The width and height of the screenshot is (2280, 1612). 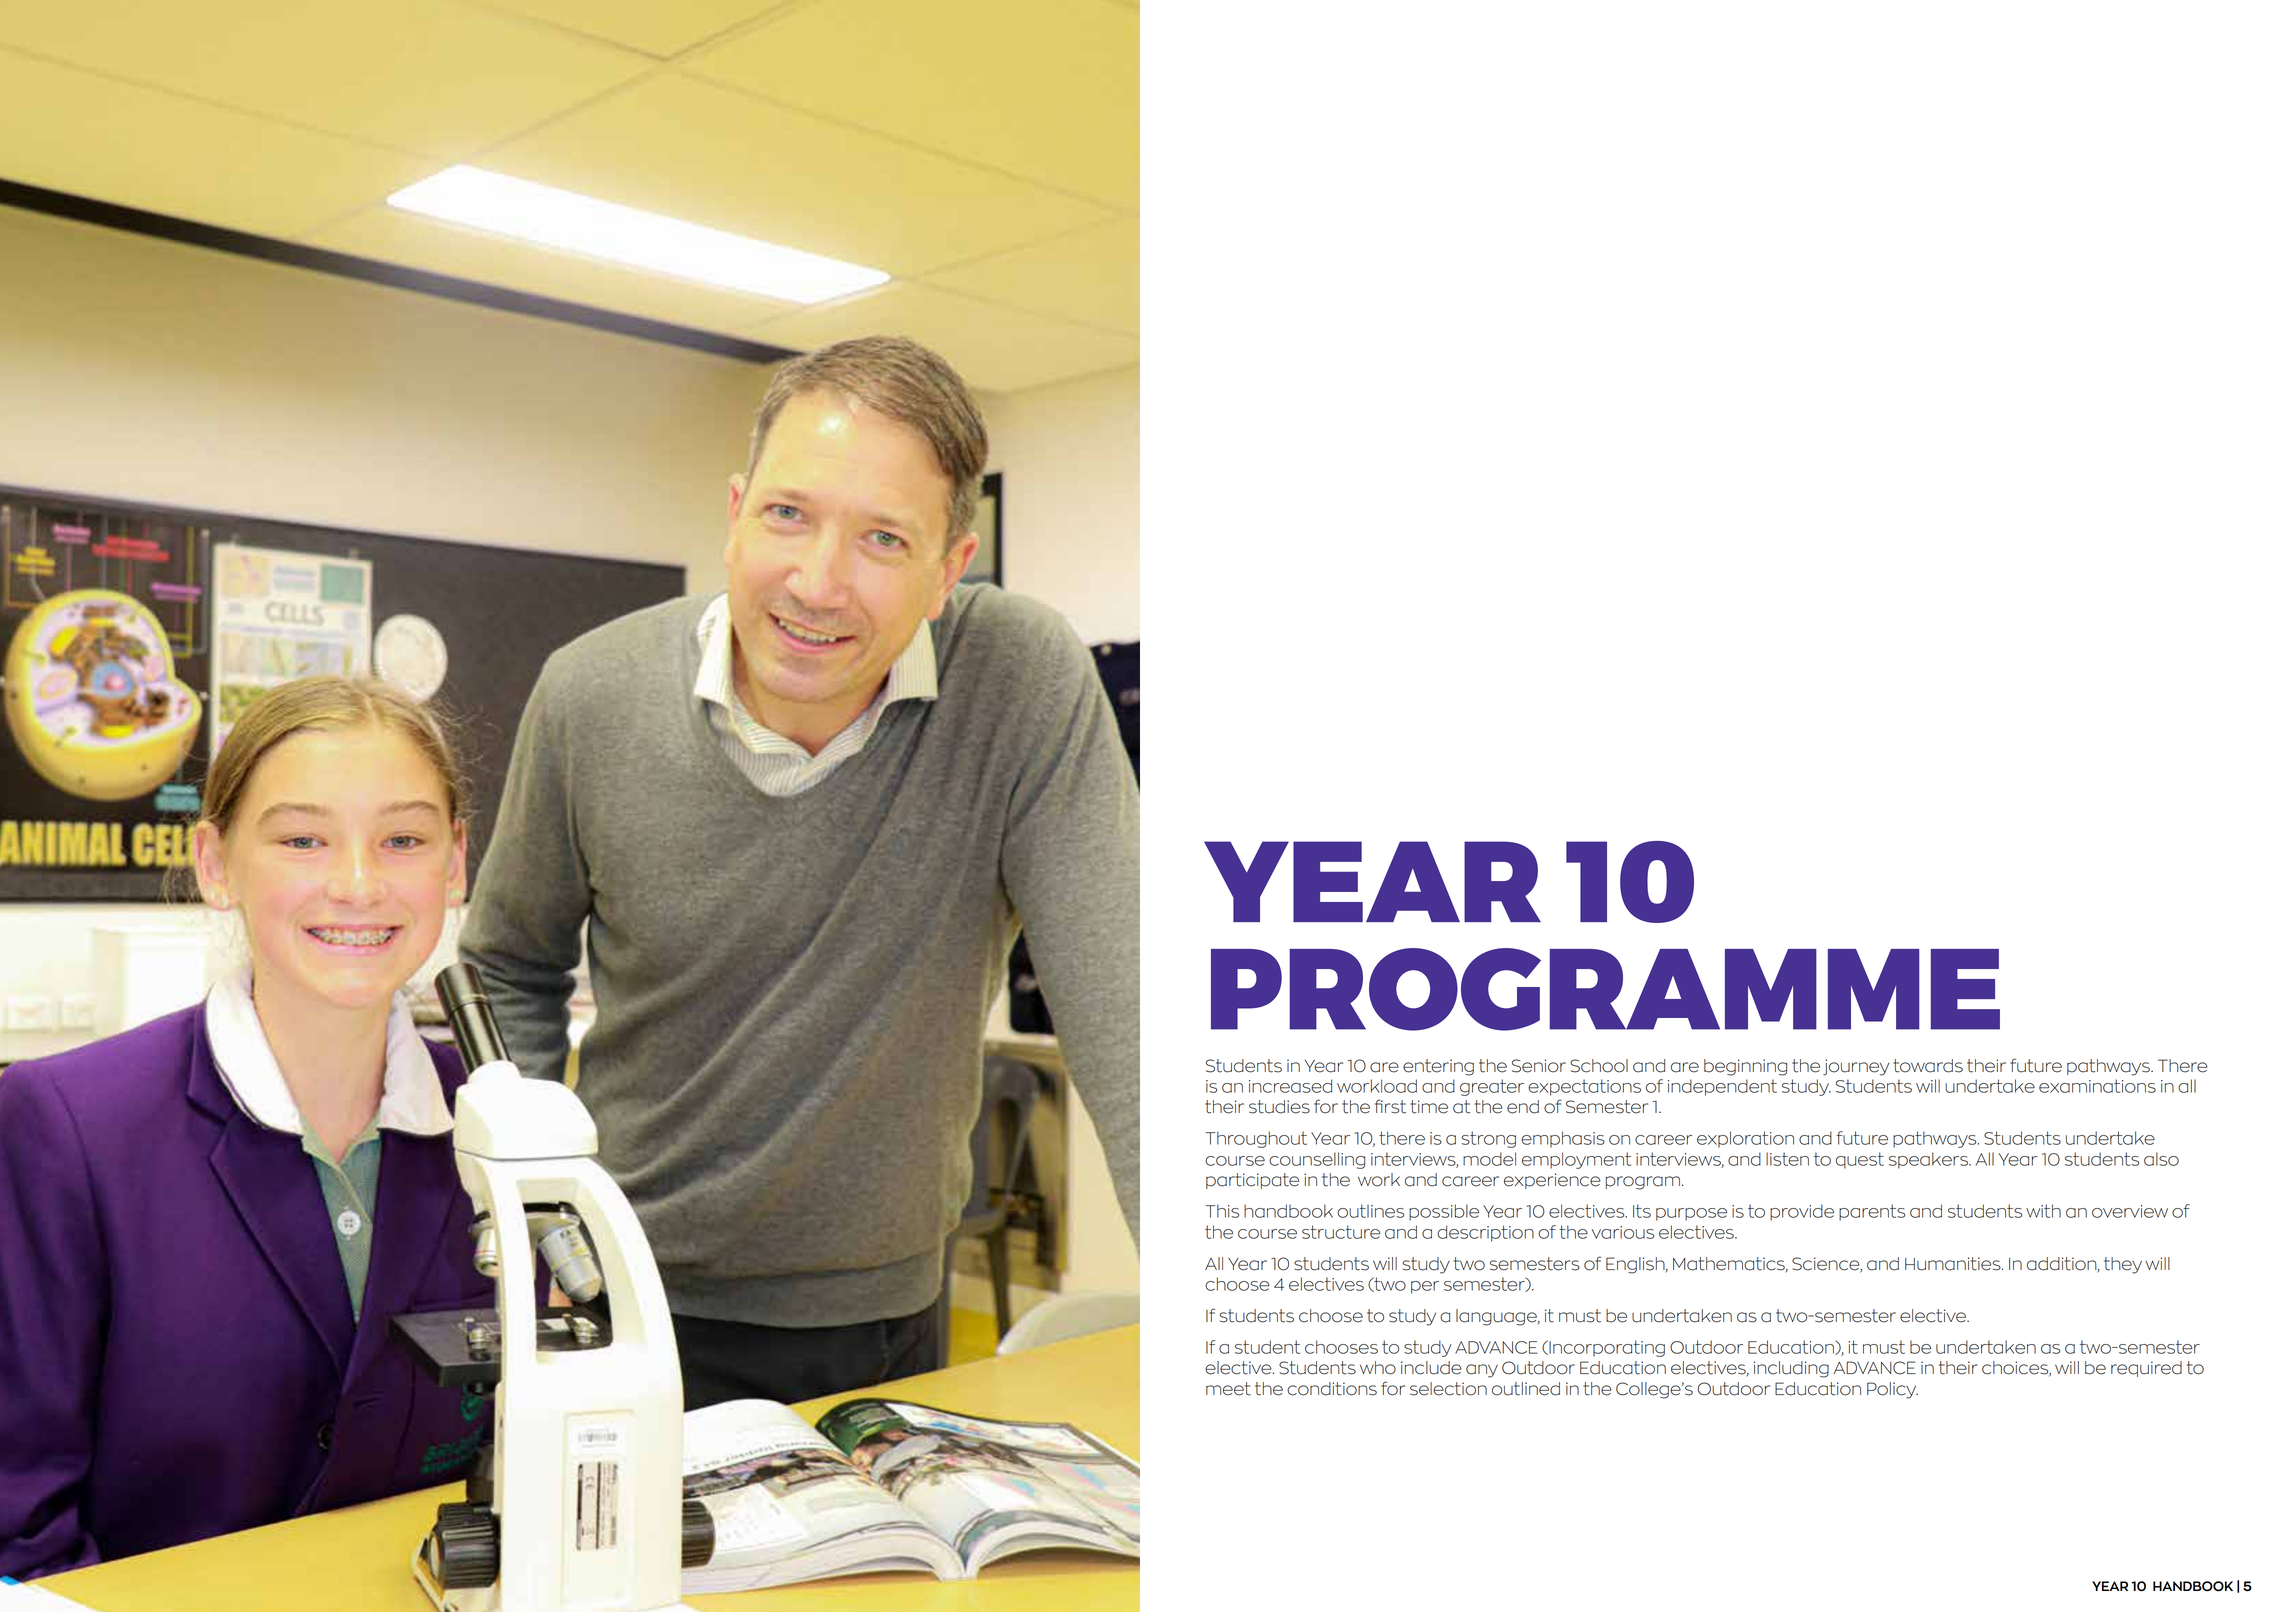 What do you see at coordinates (2097, 1086) in the screenshot?
I see `examinations` at bounding box center [2097, 1086].
